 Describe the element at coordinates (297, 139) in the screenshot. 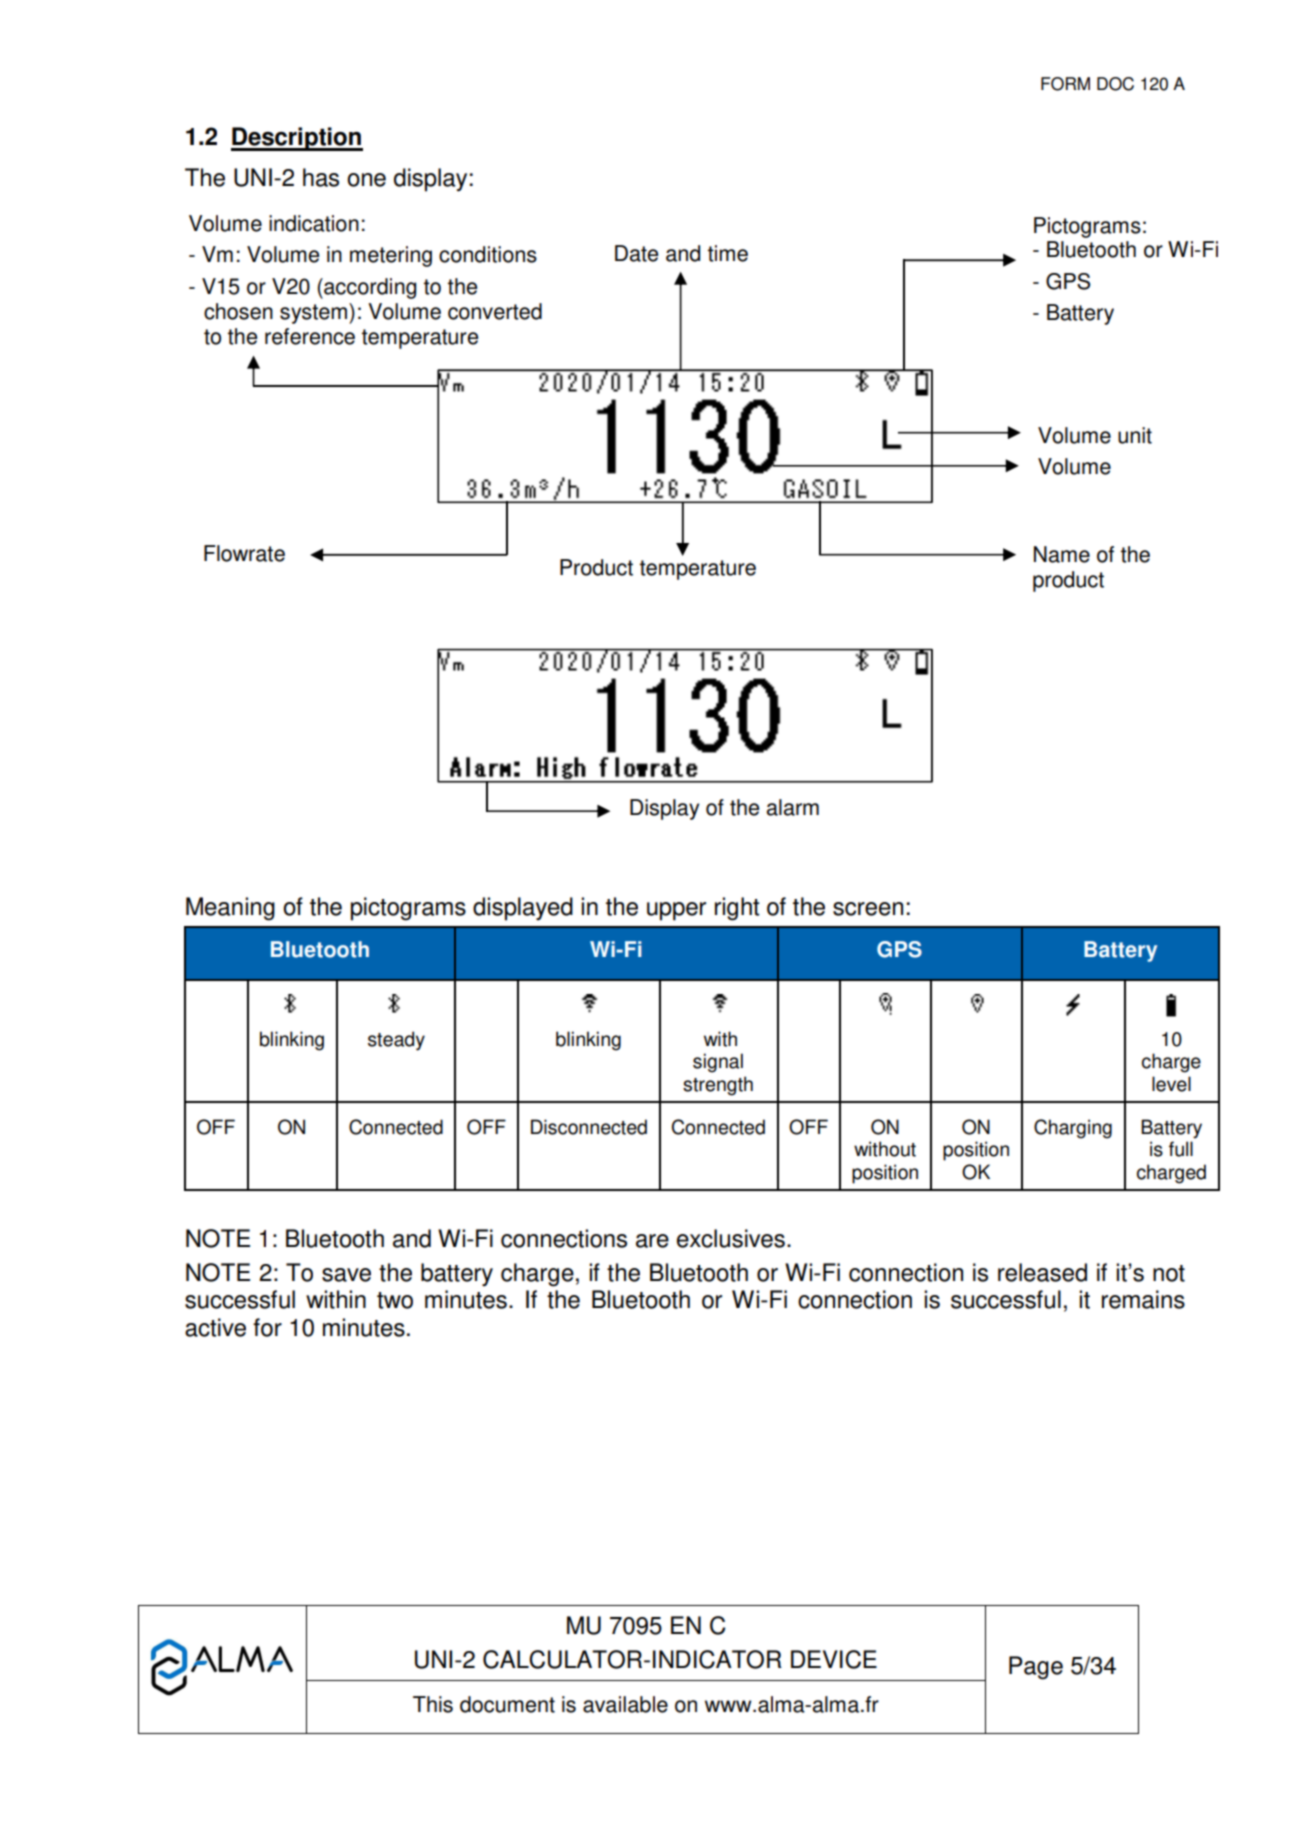

I see `Description` at that location.
